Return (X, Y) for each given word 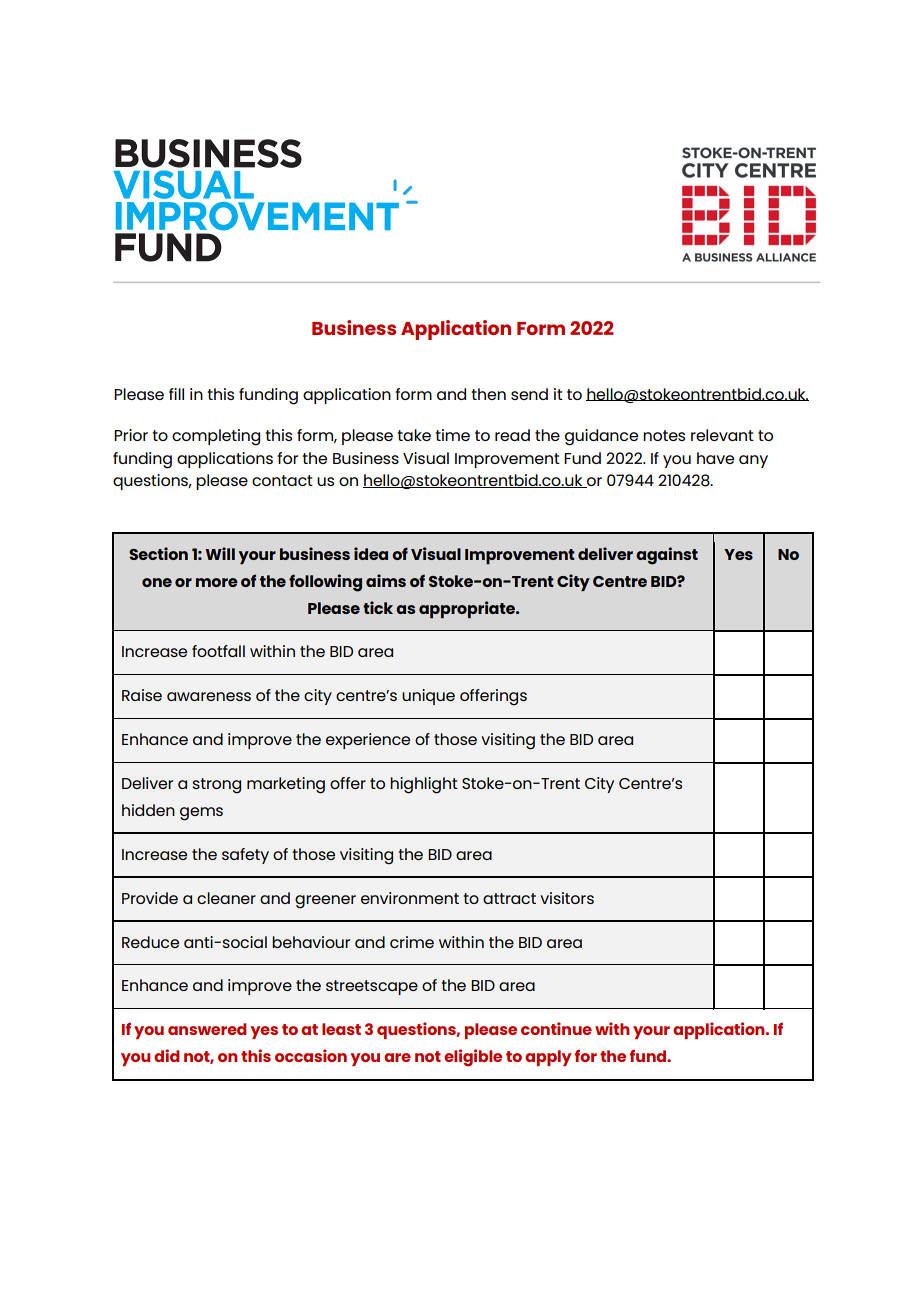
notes (664, 435)
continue (556, 1028)
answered (207, 1029)
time (452, 435)
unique (428, 697)
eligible (473, 1058)
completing (216, 437)
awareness (209, 696)
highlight (424, 785)
